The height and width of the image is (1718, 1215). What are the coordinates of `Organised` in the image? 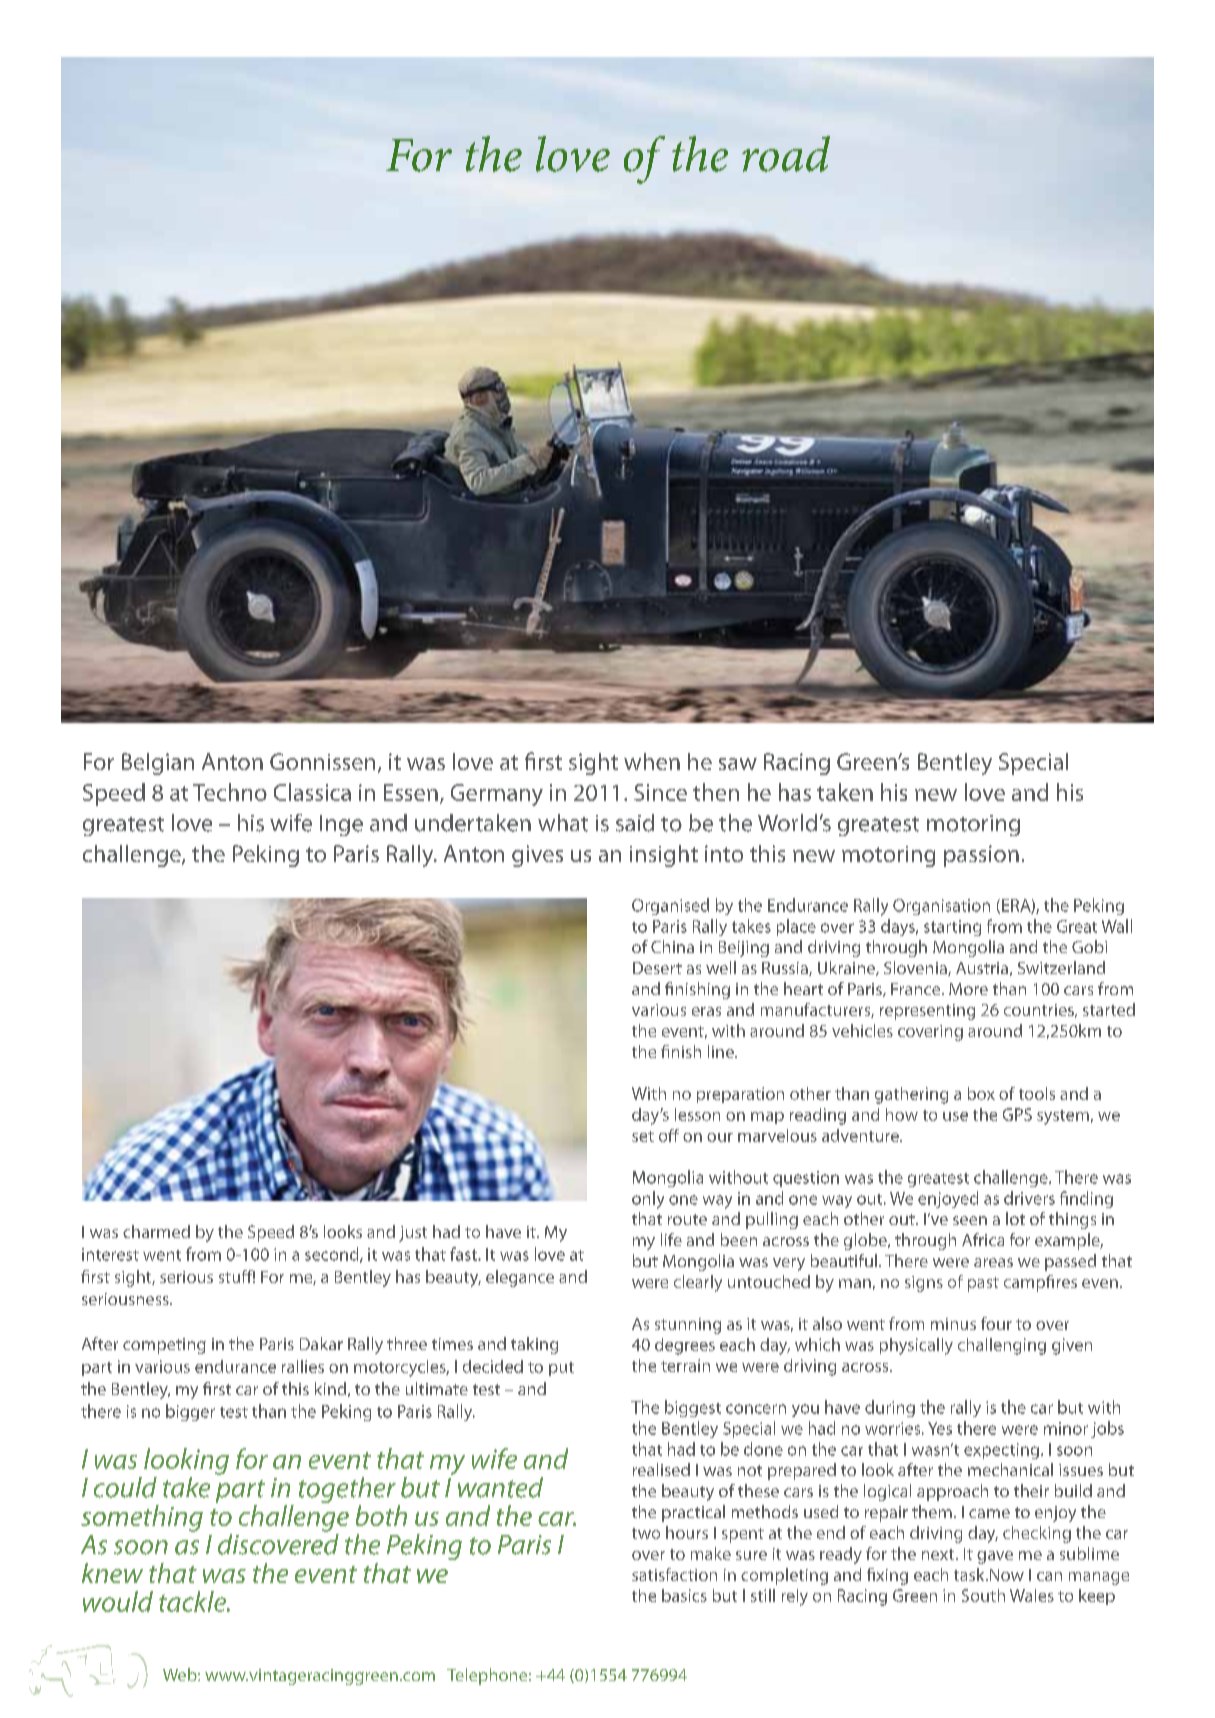 It's located at (670, 906).
